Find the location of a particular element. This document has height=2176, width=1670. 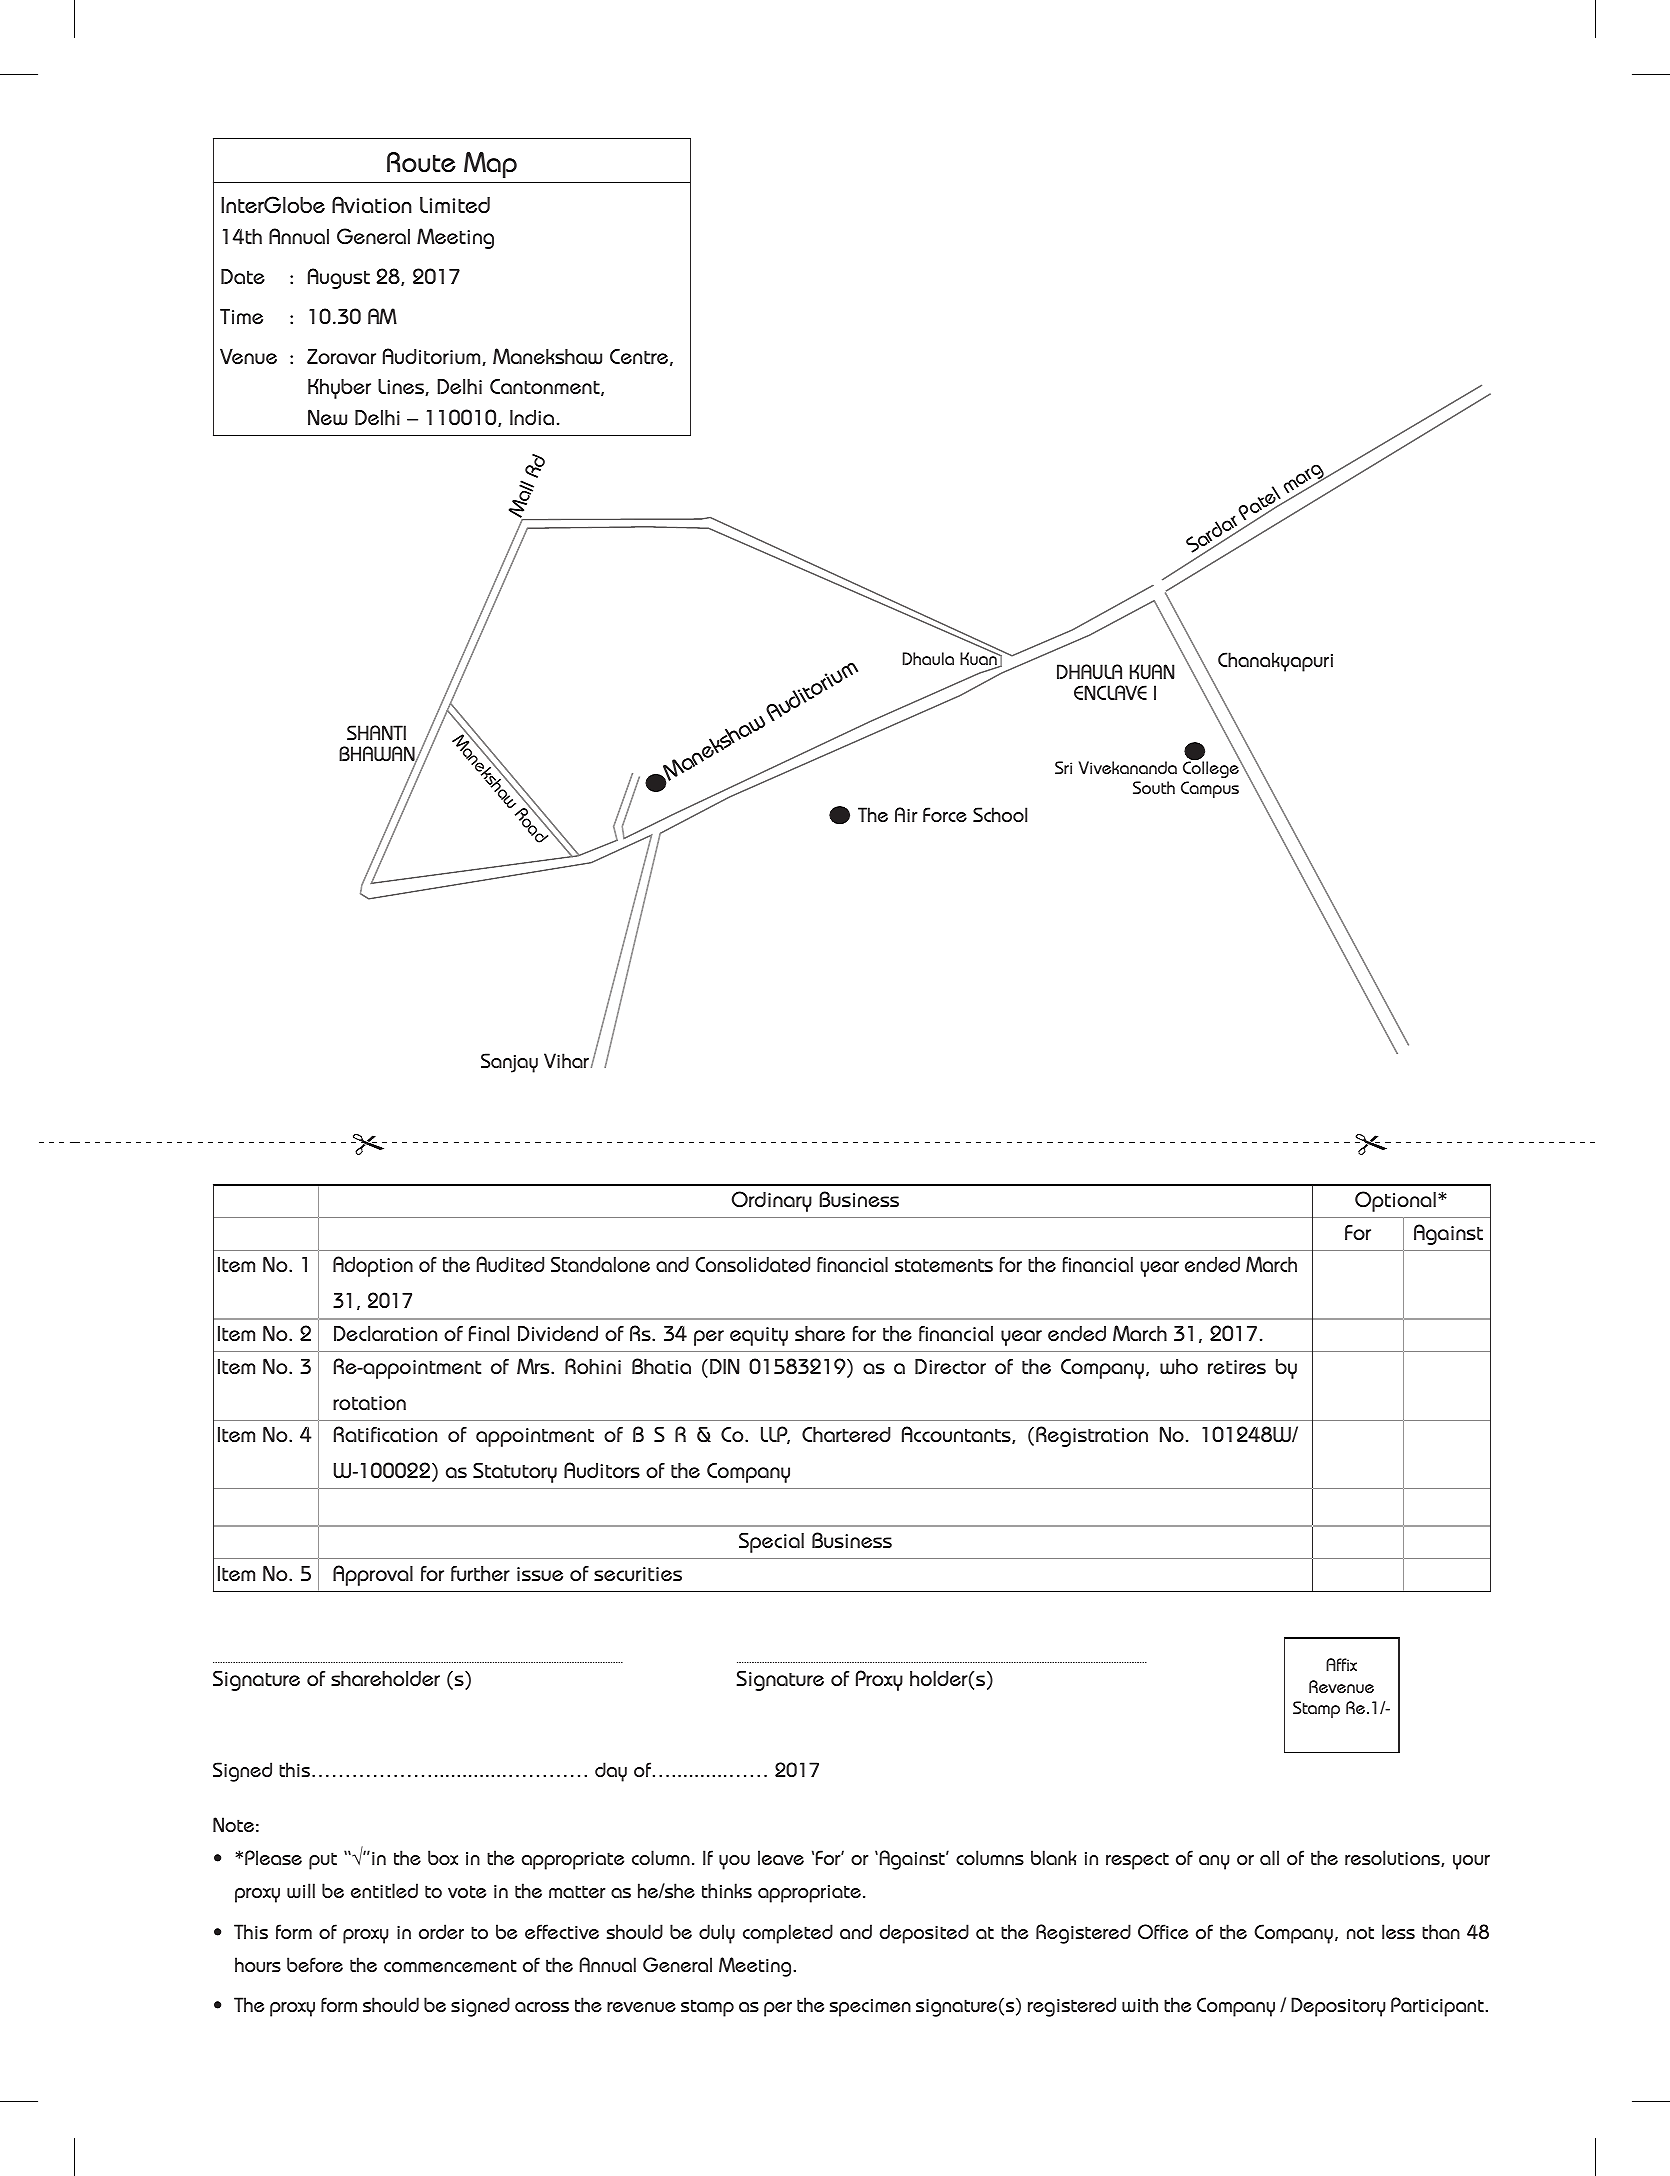

Map is located at coordinates (490, 165).
